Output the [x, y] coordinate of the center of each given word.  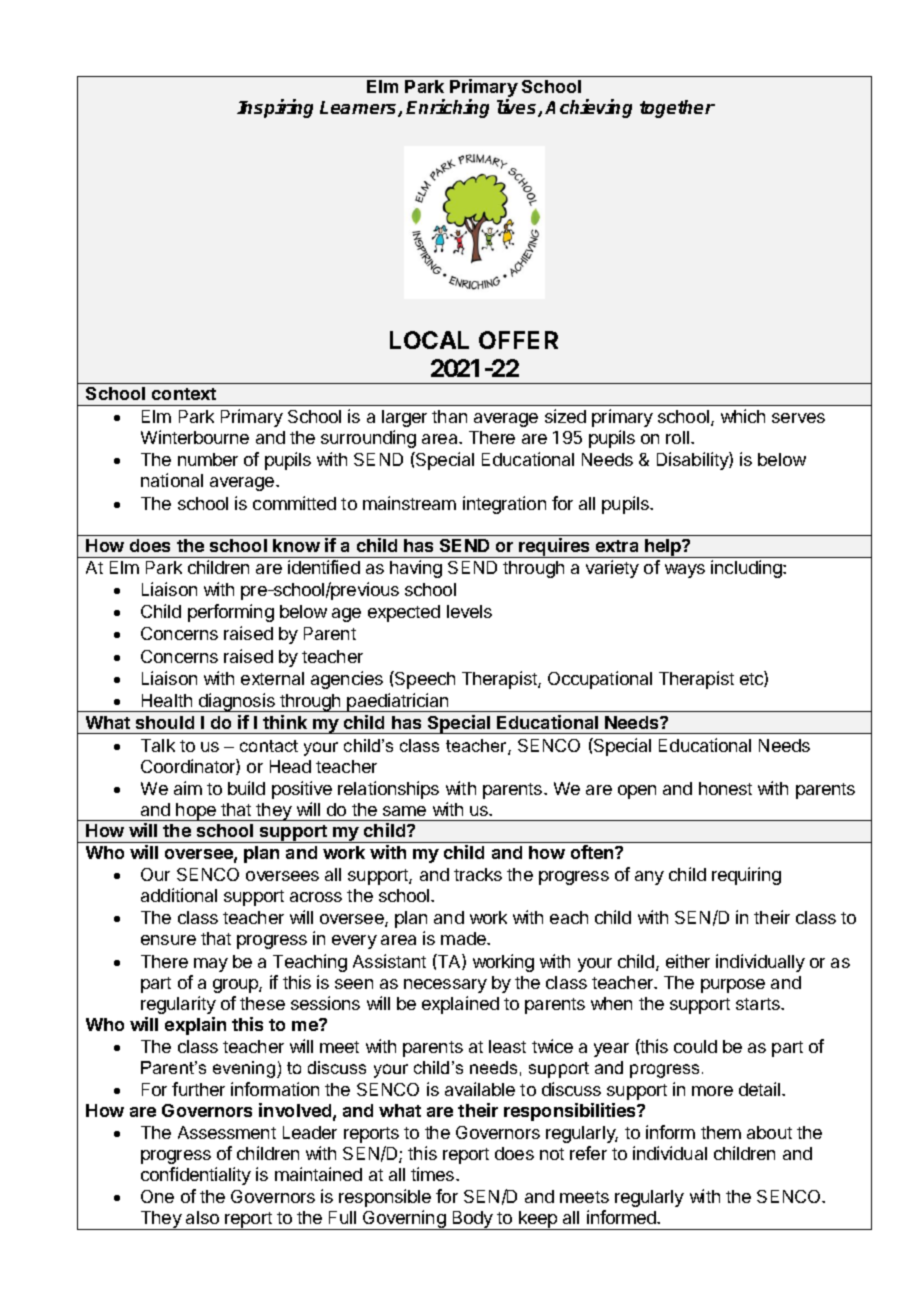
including [747, 569]
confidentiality [196, 1176]
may [211, 965]
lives [518, 108]
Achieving [588, 108]
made [464, 938]
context [184, 394]
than [449, 416]
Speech [424, 680]
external [272, 678]
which [743, 416]
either [688, 961]
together [677, 109]
